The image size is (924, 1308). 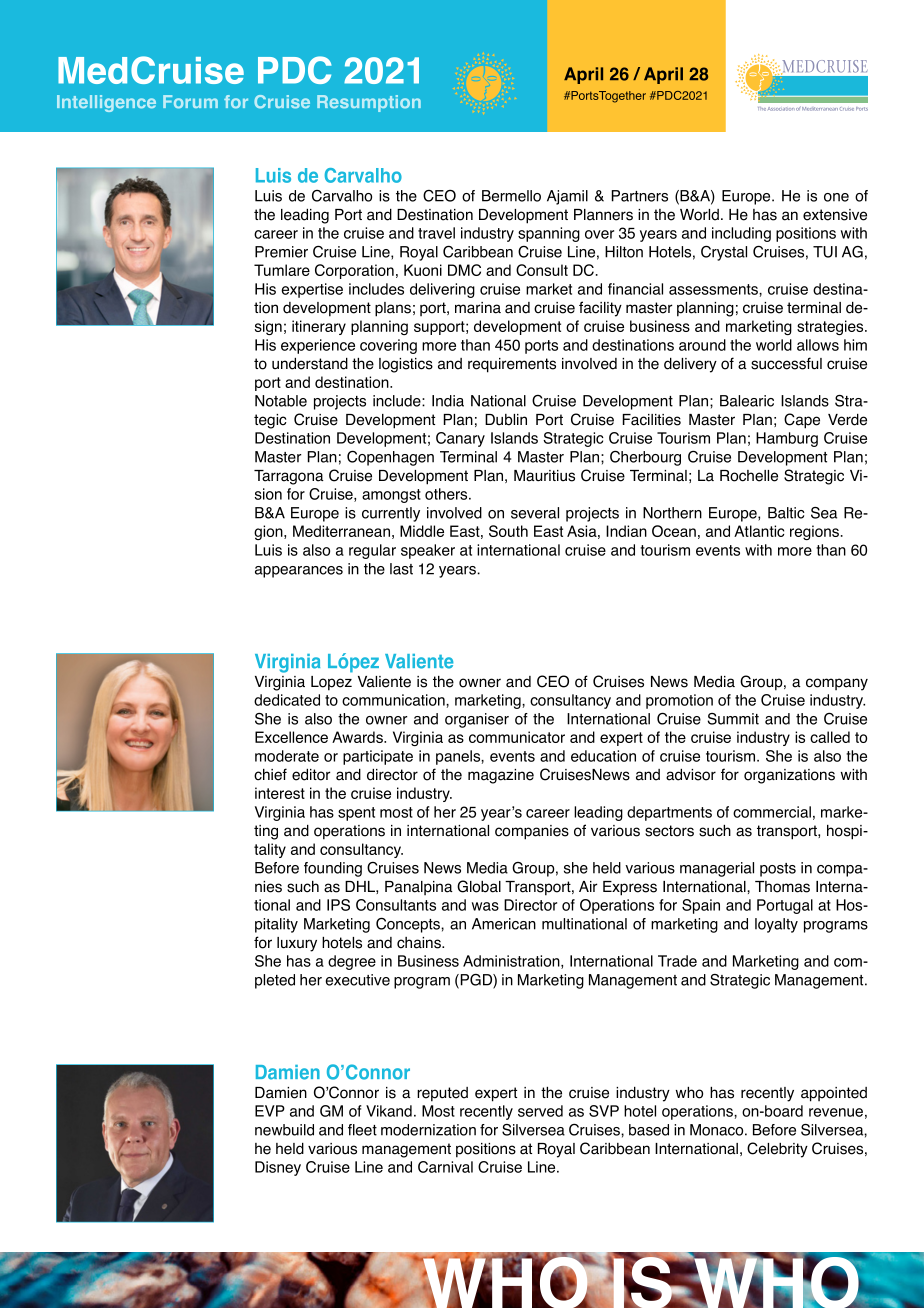 I want to click on one, so click(x=836, y=197).
